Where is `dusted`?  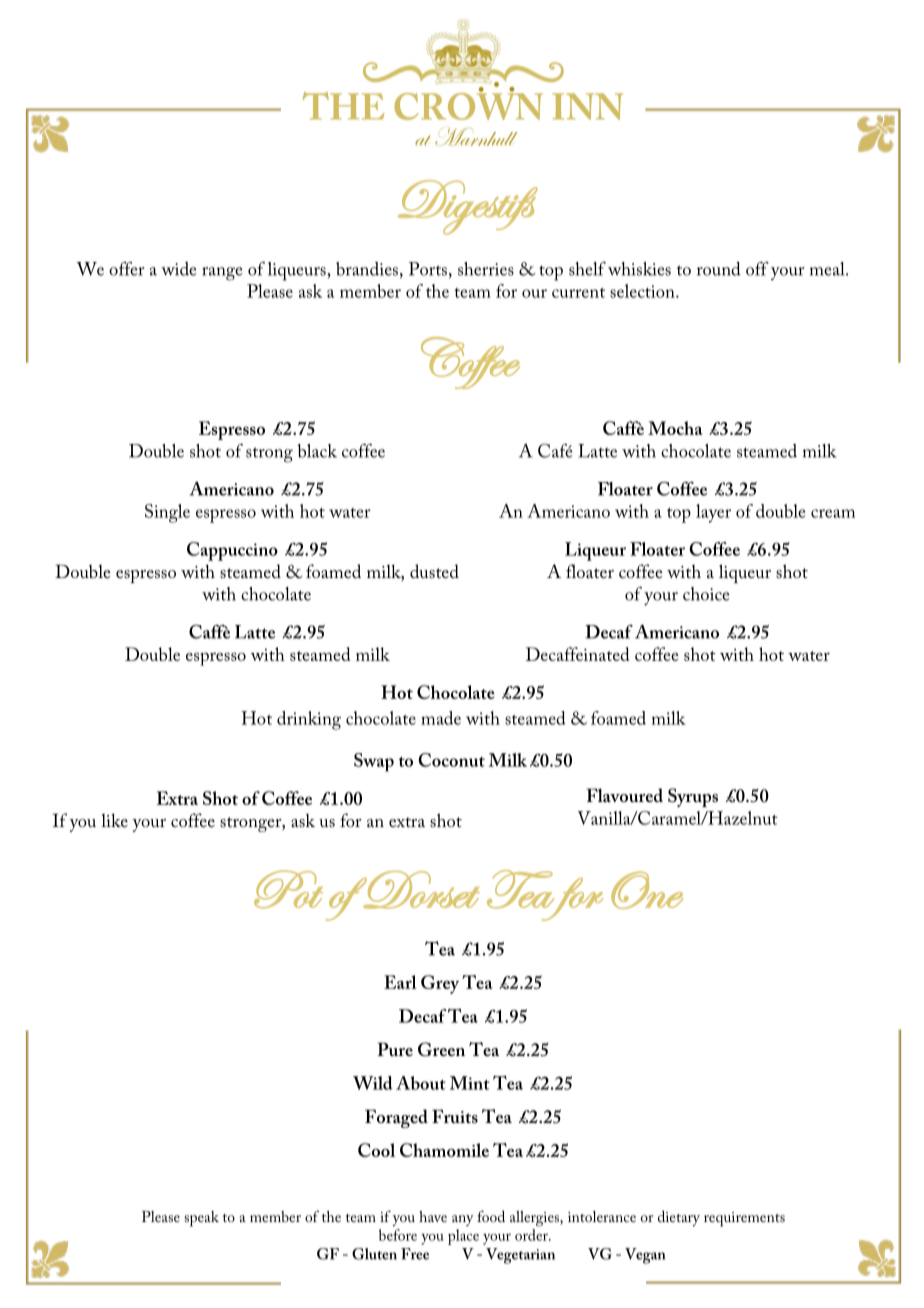
dusted is located at coordinates (434, 571).
